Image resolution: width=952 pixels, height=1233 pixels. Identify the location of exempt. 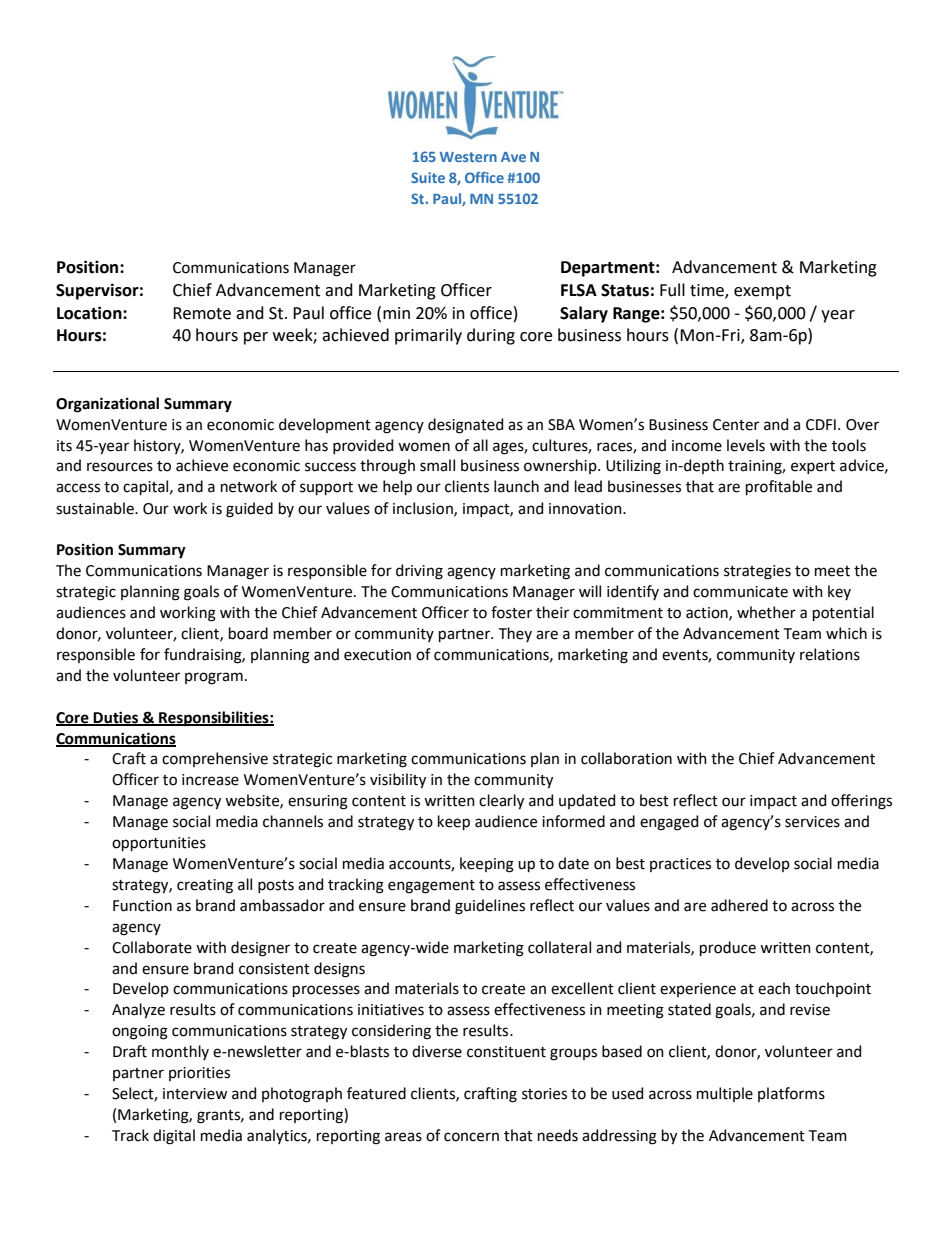
(762, 292).
